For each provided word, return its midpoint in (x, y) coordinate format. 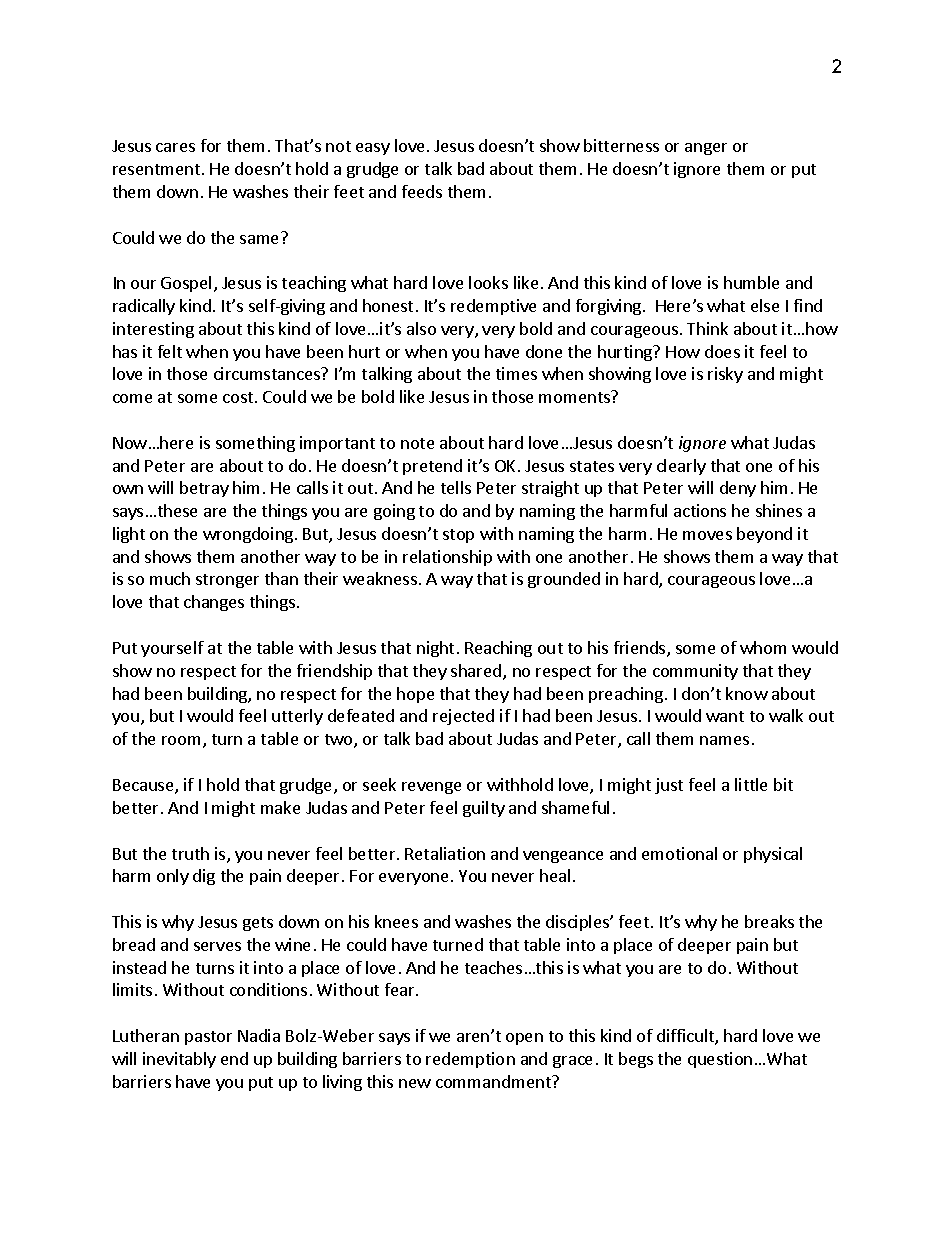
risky (725, 375)
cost (239, 397)
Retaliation (445, 853)
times (516, 373)
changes (214, 603)
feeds (422, 191)
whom (763, 647)
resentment (158, 169)
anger (706, 149)
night (435, 649)
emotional (679, 853)
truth (190, 853)
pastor (208, 1038)
